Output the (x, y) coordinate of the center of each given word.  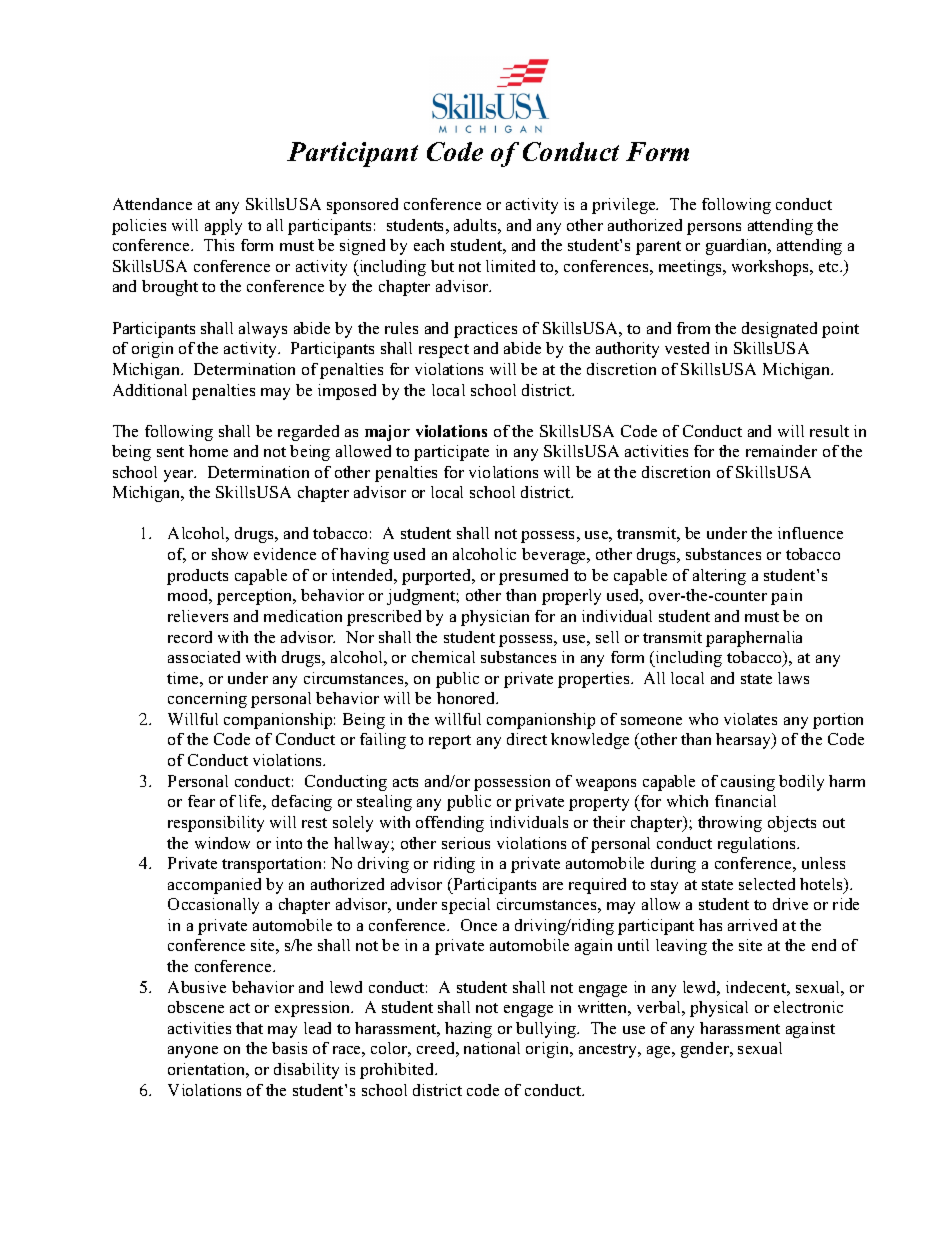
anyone (193, 1052)
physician (495, 618)
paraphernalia (754, 639)
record (190, 637)
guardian (738, 247)
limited (510, 266)
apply (223, 227)
